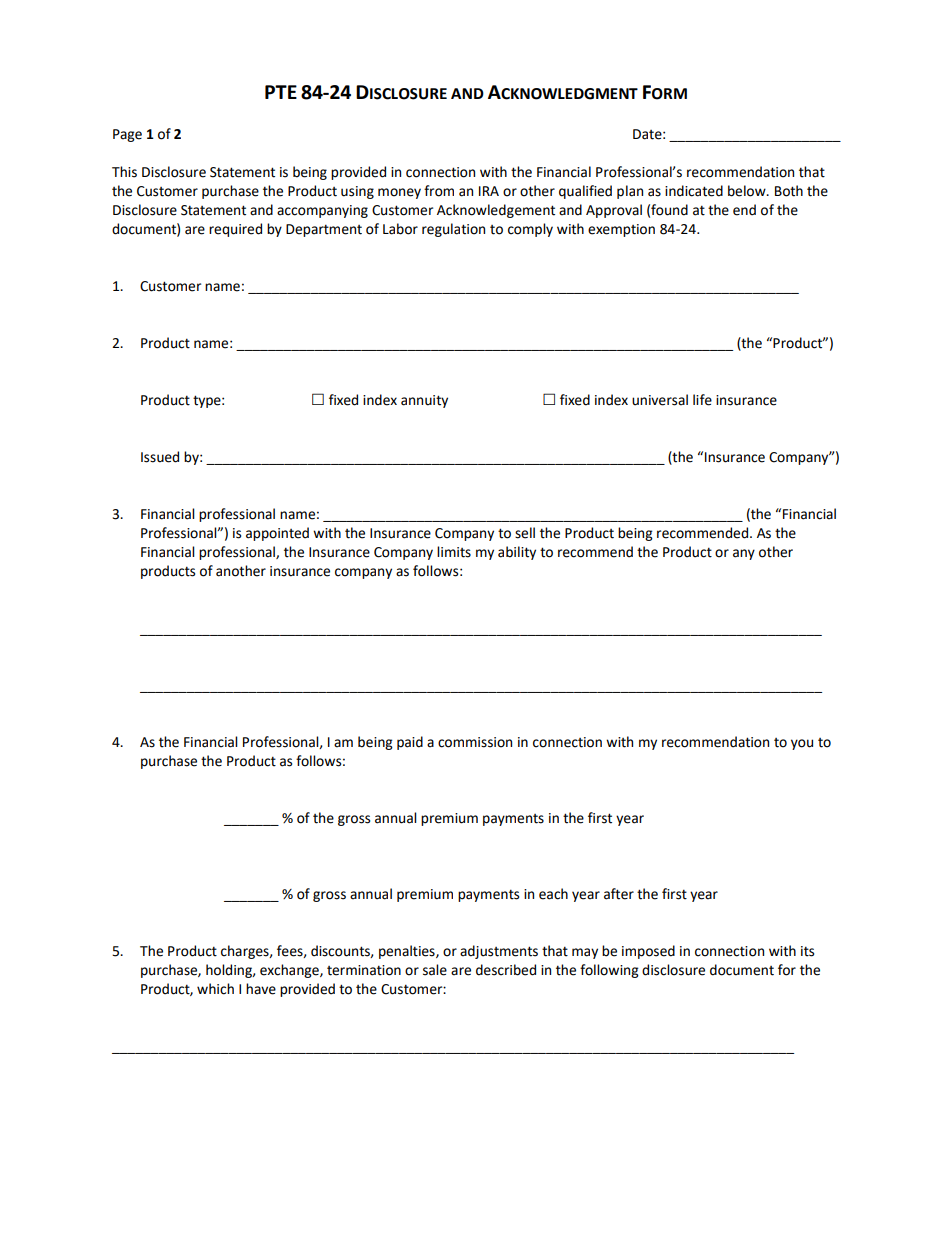 The height and width of the document is (1233, 952). Describe the element at coordinates (439, 191) in the document. I see `from` at that location.
